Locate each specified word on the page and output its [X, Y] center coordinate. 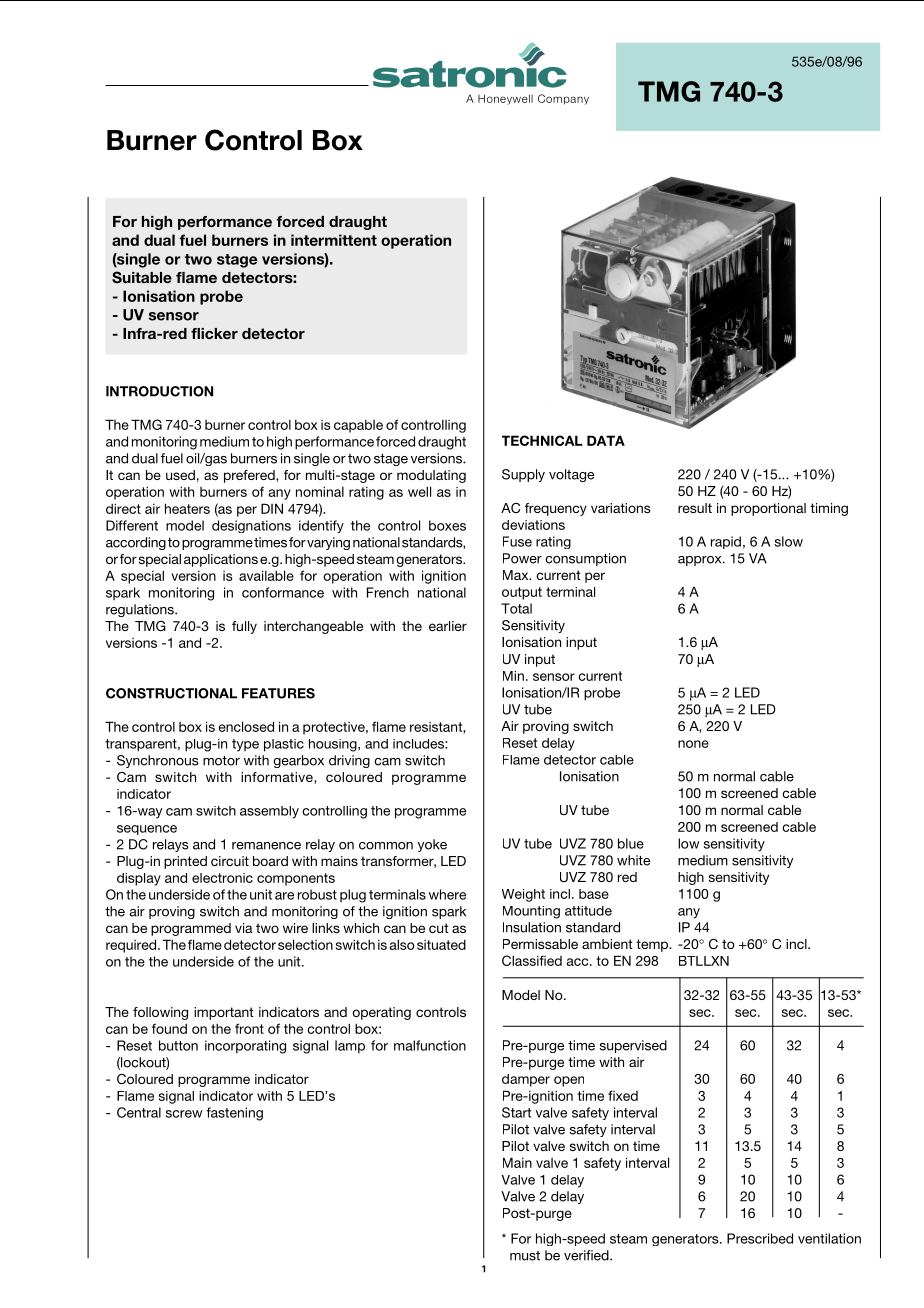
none [693, 744]
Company [563, 99]
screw [184, 1114]
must [525, 1256]
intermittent [334, 240]
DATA [606, 440]
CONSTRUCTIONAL [171, 693]
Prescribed [760, 1238]
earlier [448, 626]
